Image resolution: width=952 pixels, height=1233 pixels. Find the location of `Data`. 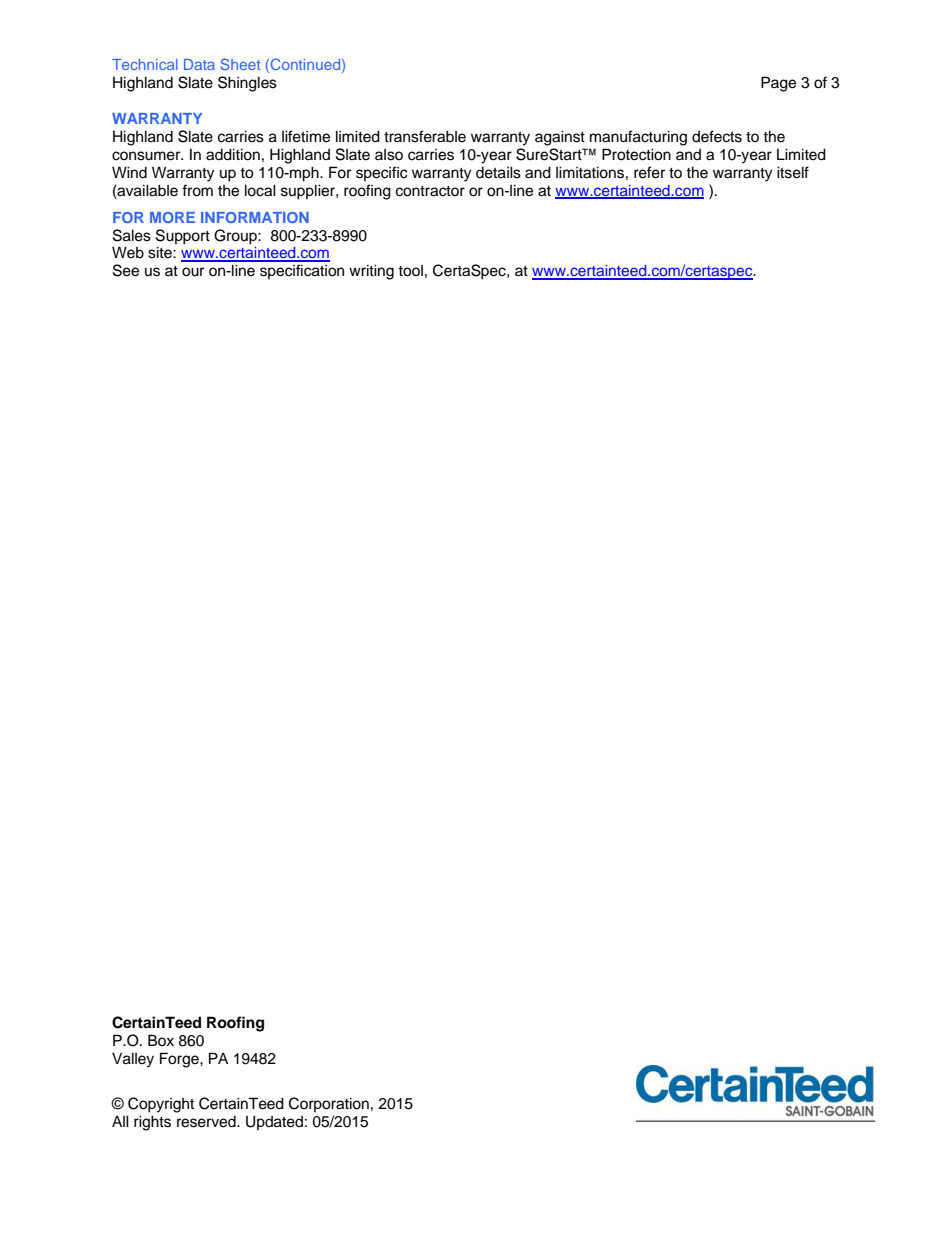

Data is located at coordinates (199, 64).
